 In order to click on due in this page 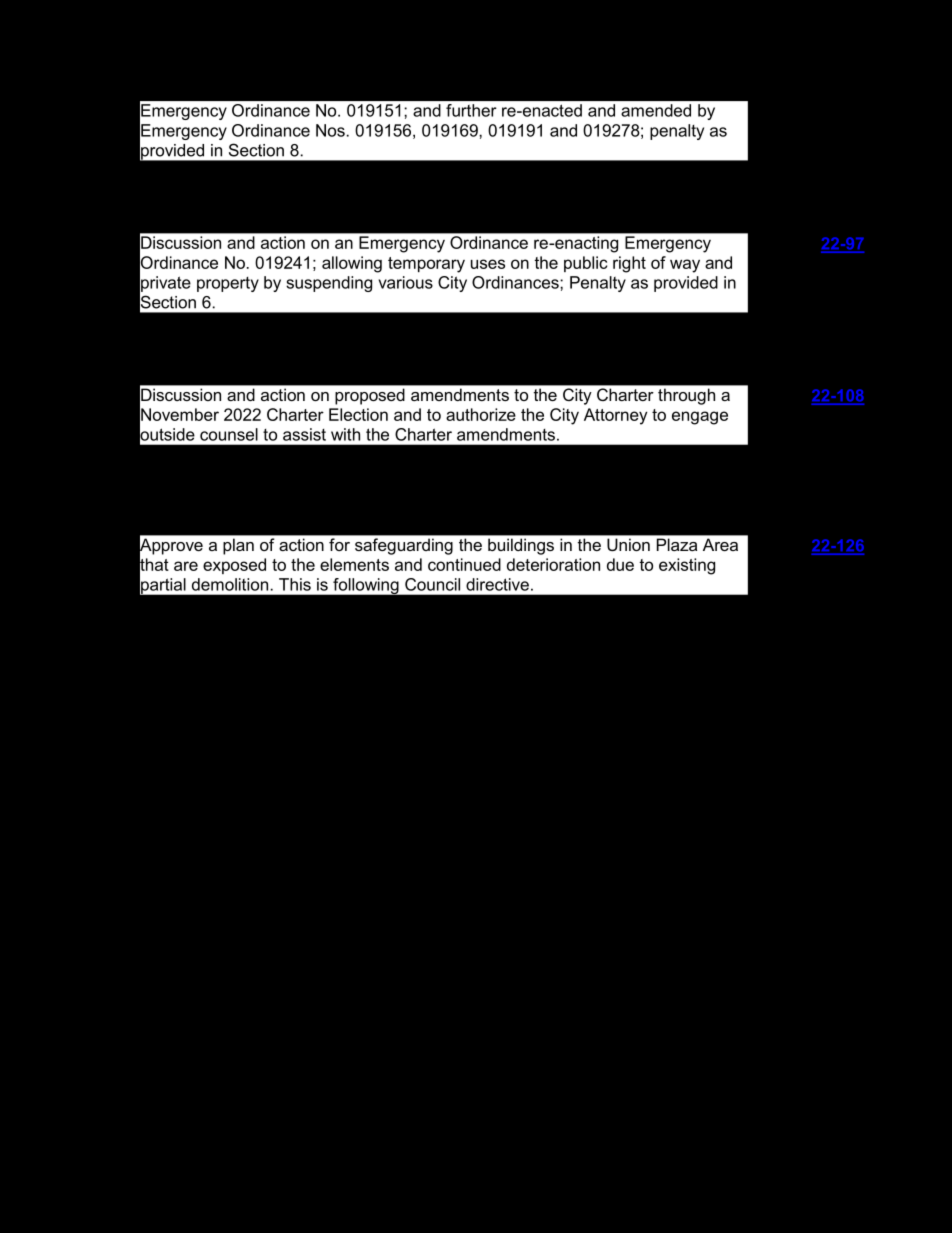, I will do `click(620, 564)`.
